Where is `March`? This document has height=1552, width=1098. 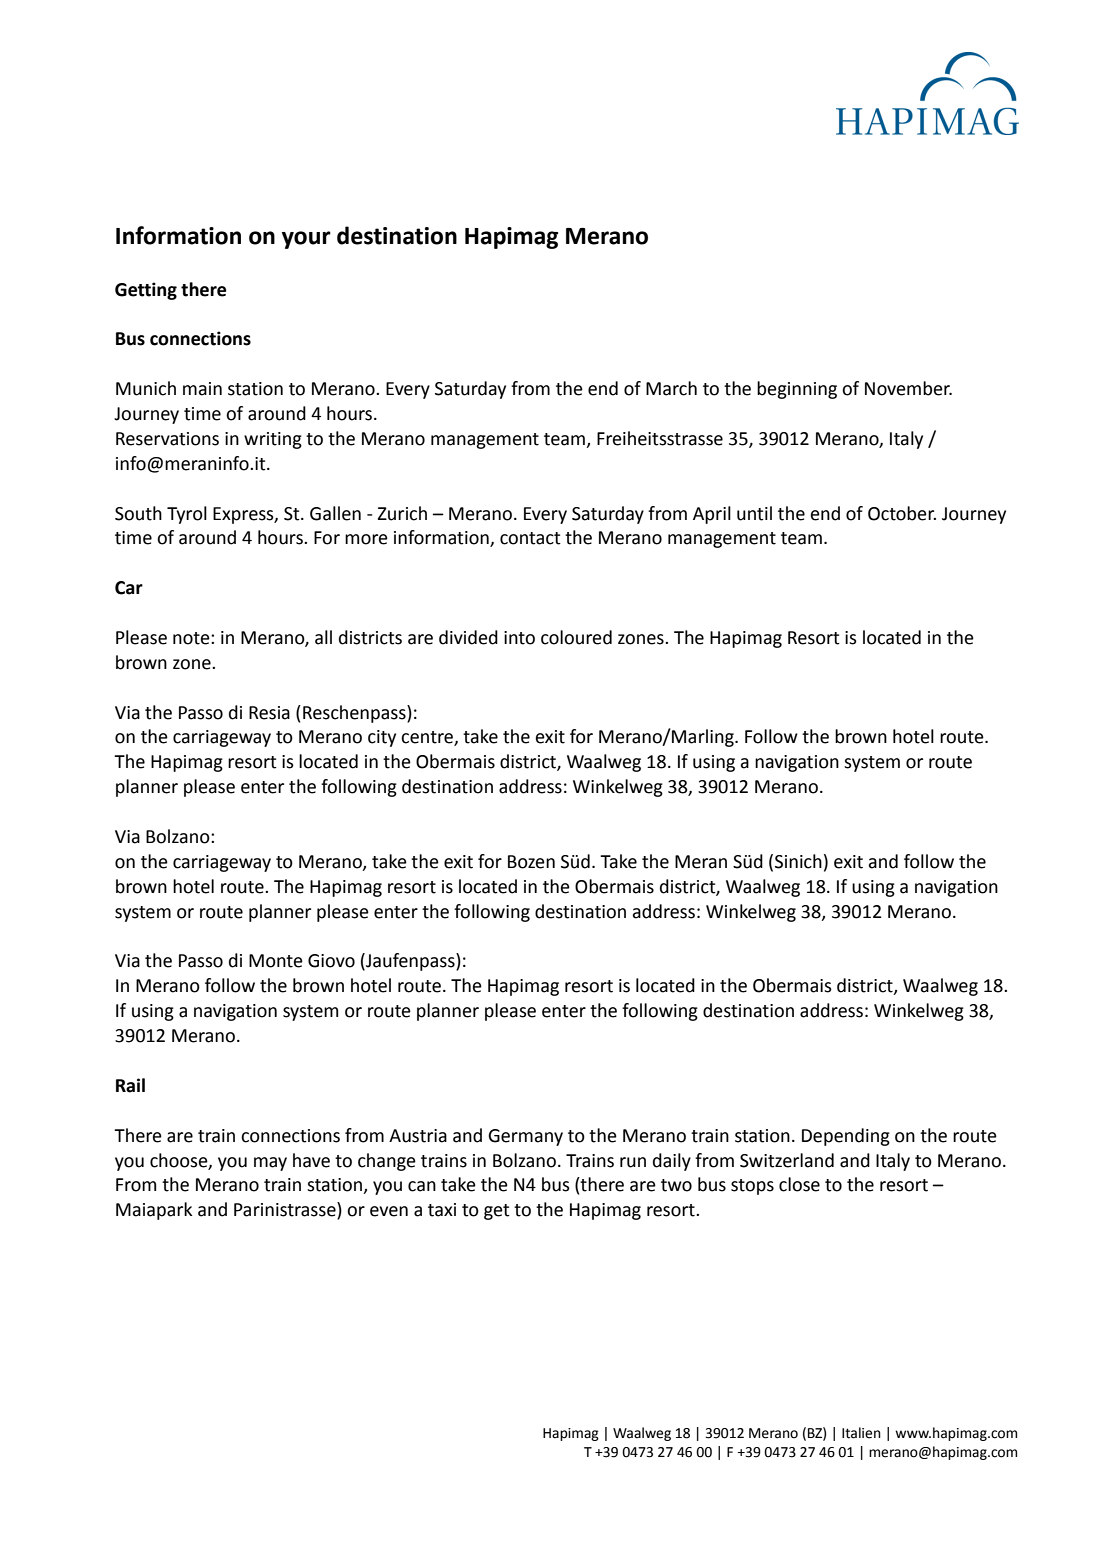
March is located at coordinates (671, 388).
